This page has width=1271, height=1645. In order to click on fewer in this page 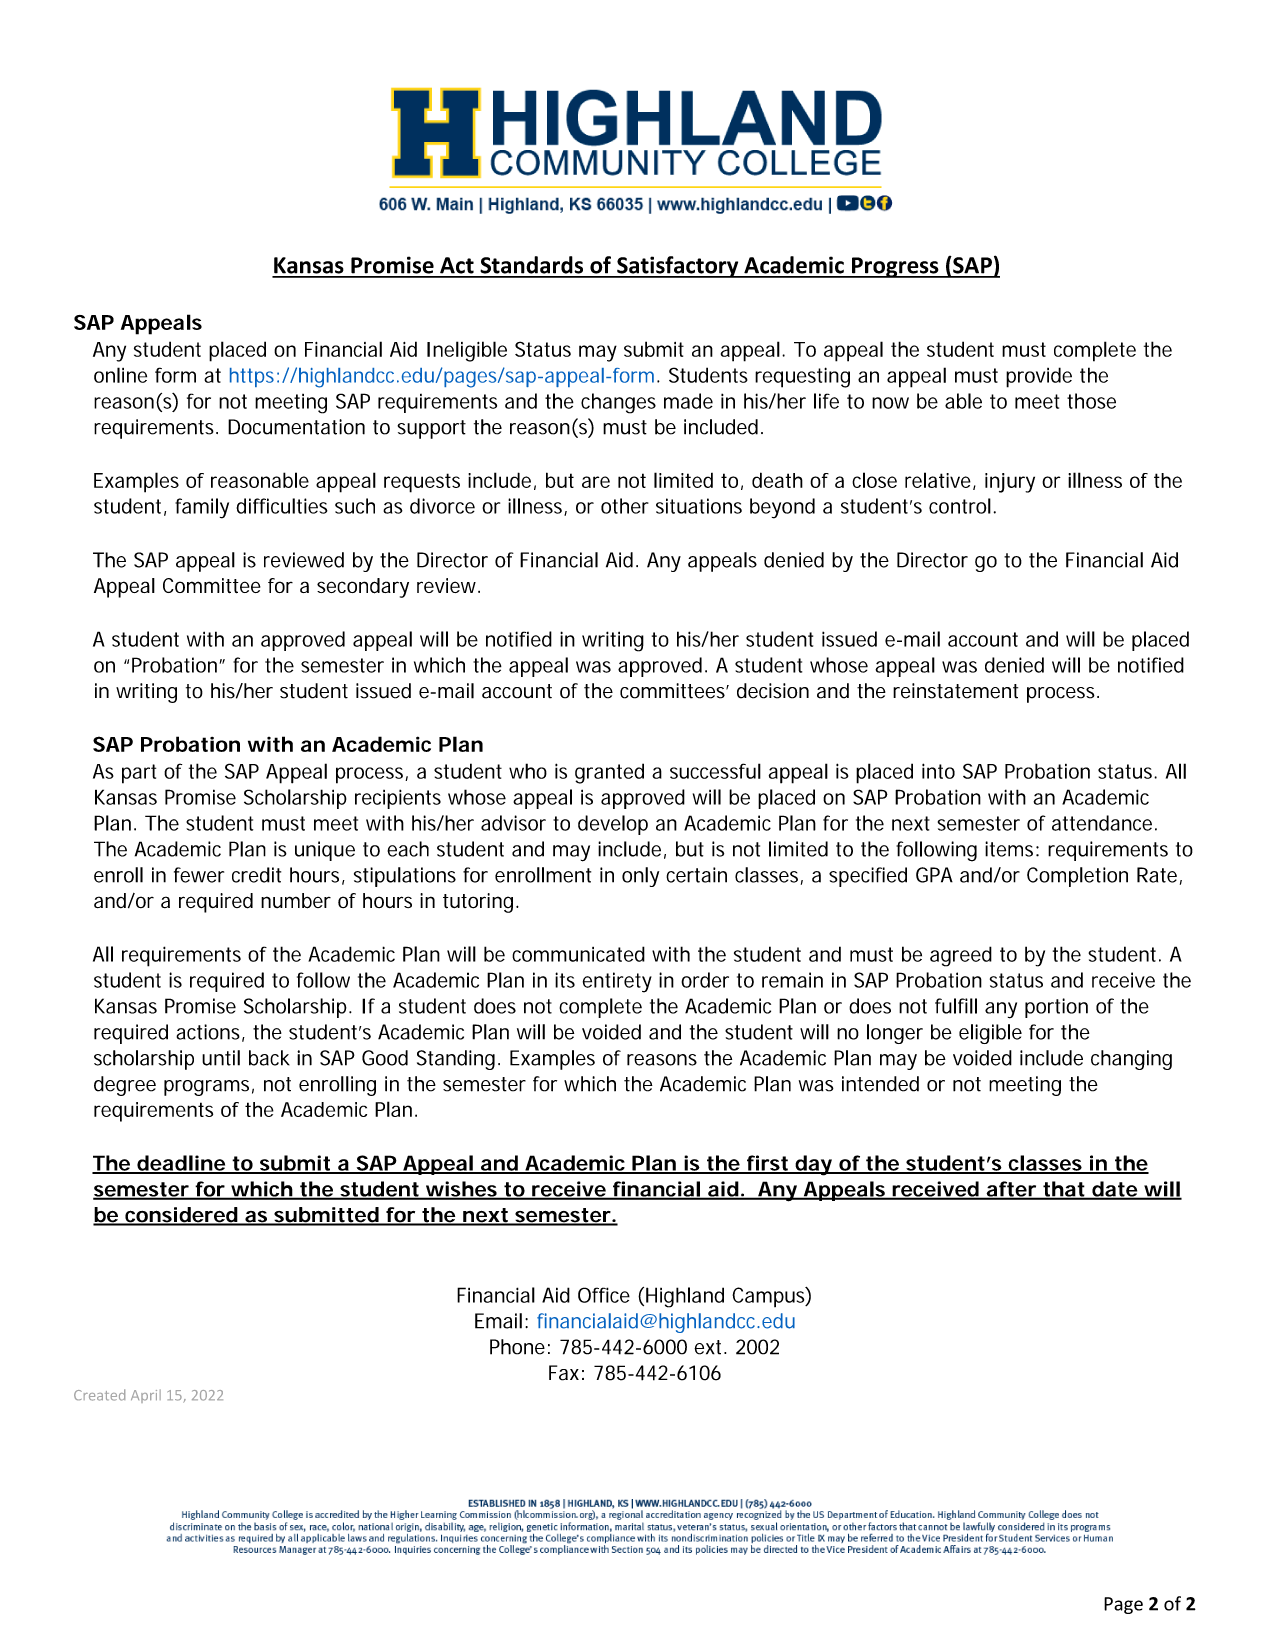, I will do `click(199, 875)`.
